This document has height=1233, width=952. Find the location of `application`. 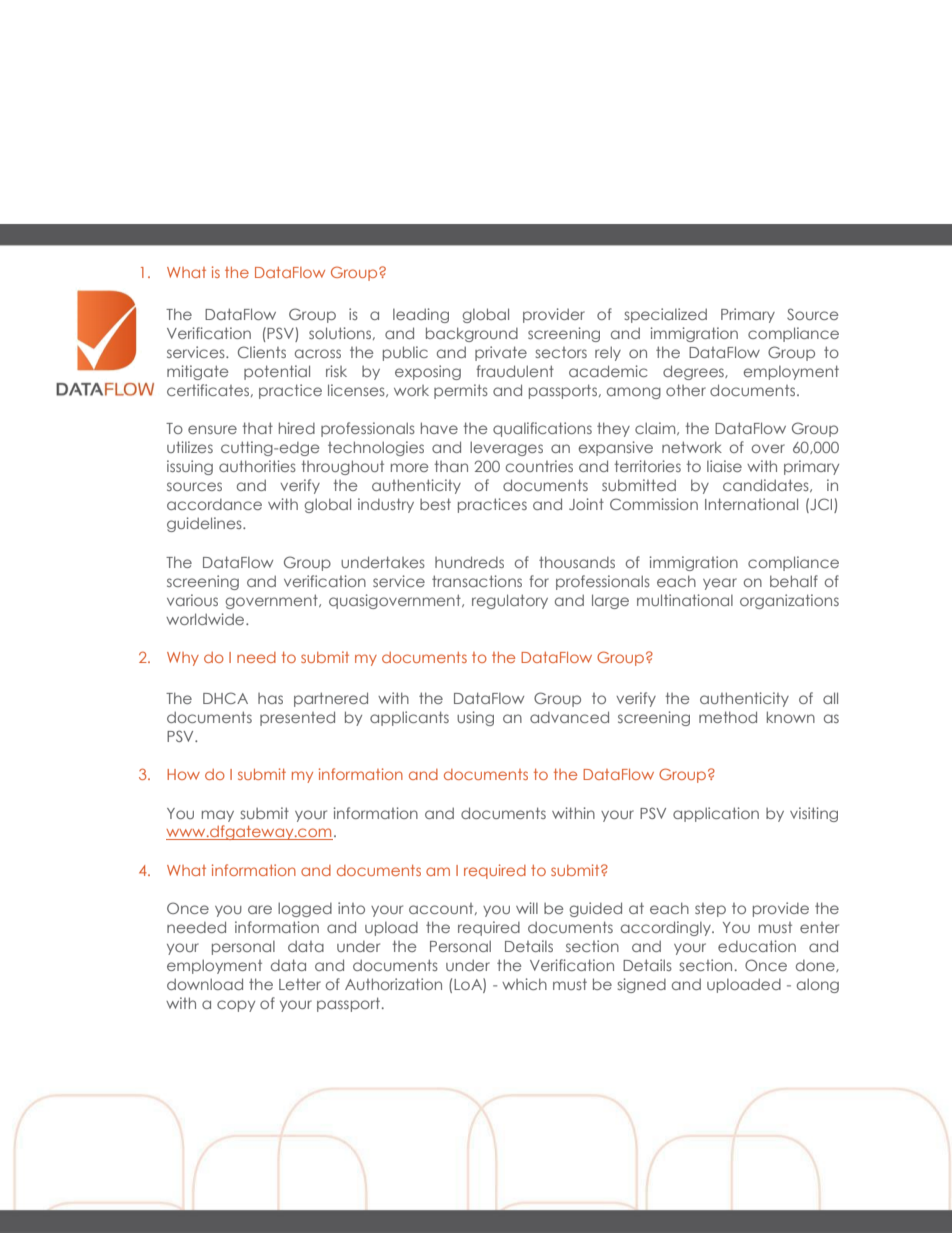

application is located at coordinates (716, 814).
